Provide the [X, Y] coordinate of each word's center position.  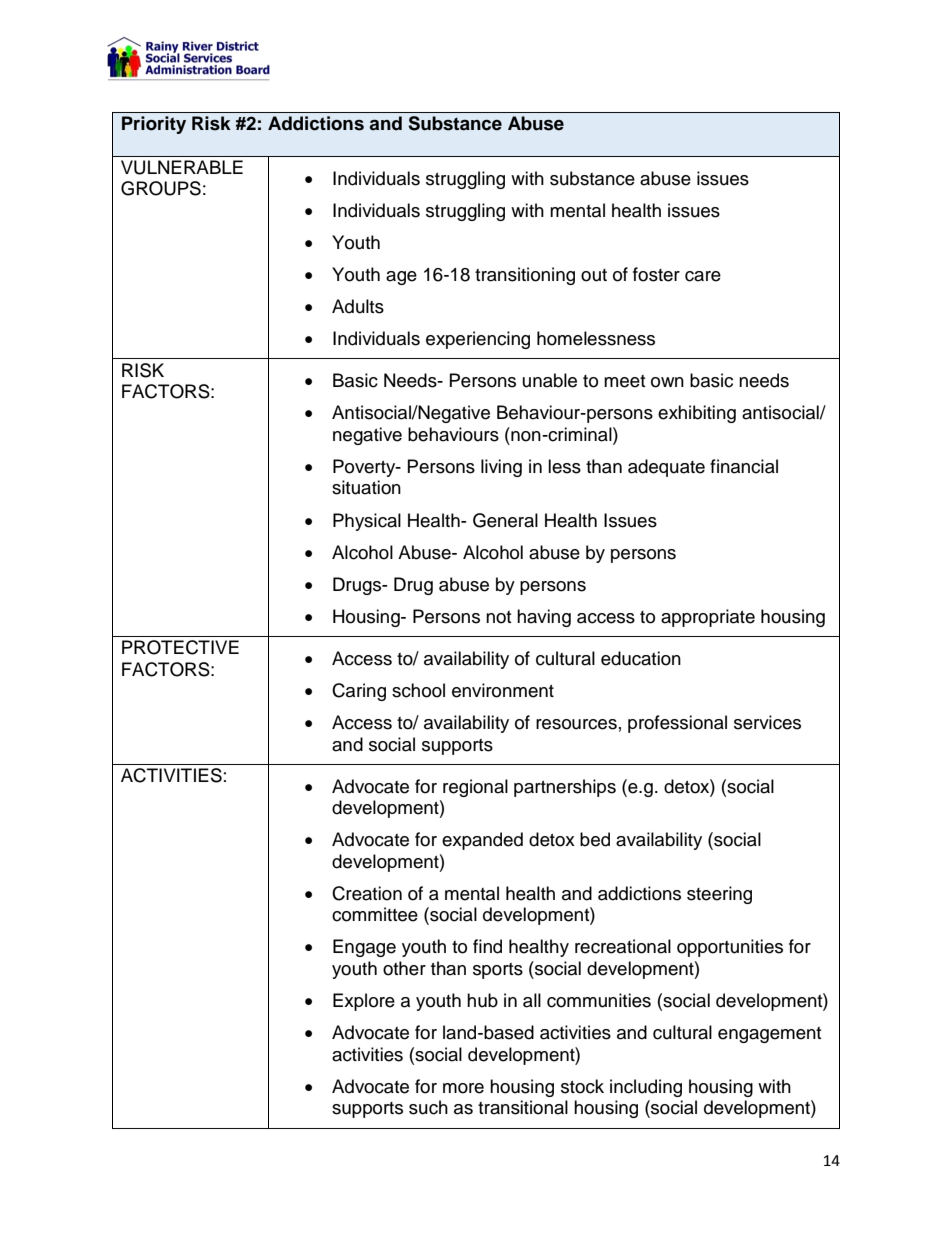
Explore [364, 1002]
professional [677, 724]
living [501, 468]
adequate [666, 468]
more [463, 1088]
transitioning [525, 276]
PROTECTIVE [180, 647]
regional [475, 788]
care [703, 276]
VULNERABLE [182, 167]
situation [366, 487]
